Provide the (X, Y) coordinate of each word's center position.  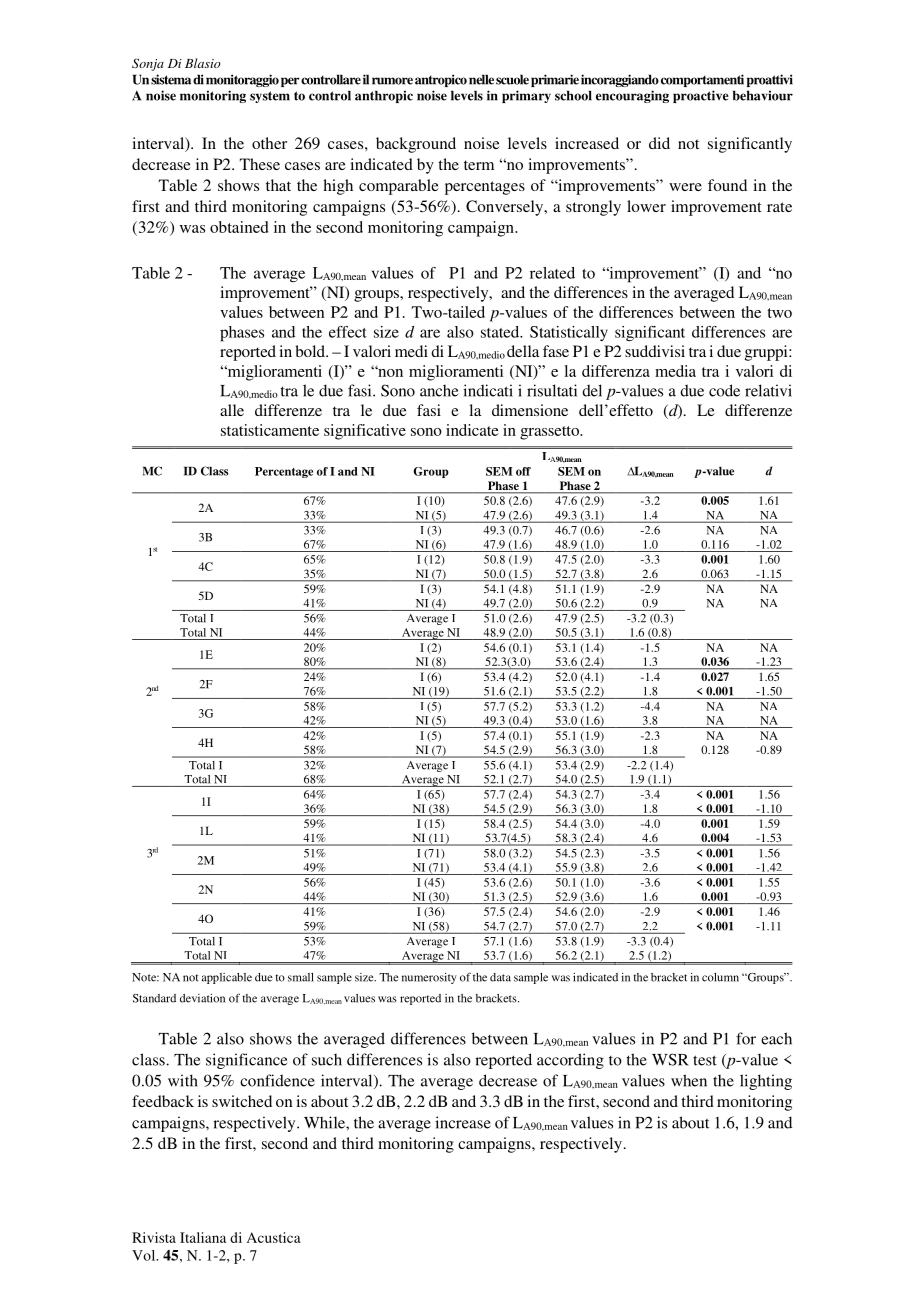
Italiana (203, 1237)
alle (232, 410)
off (523, 471)
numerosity (429, 978)
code (724, 390)
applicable (227, 978)
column (720, 977)
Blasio (203, 63)
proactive (701, 96)
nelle (481, 79)
